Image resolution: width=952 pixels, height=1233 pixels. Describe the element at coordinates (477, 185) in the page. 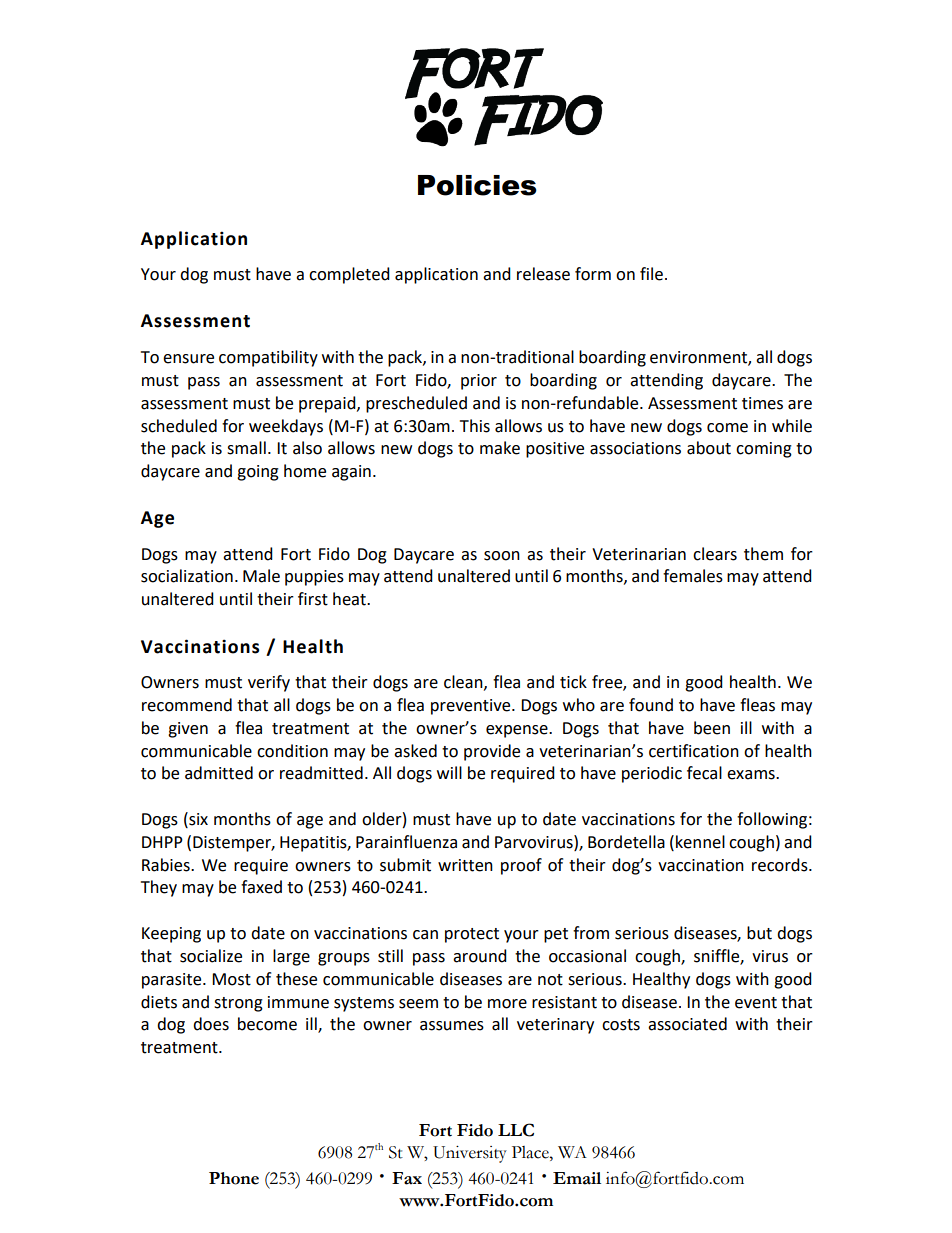

I see `Policies` at that location.
